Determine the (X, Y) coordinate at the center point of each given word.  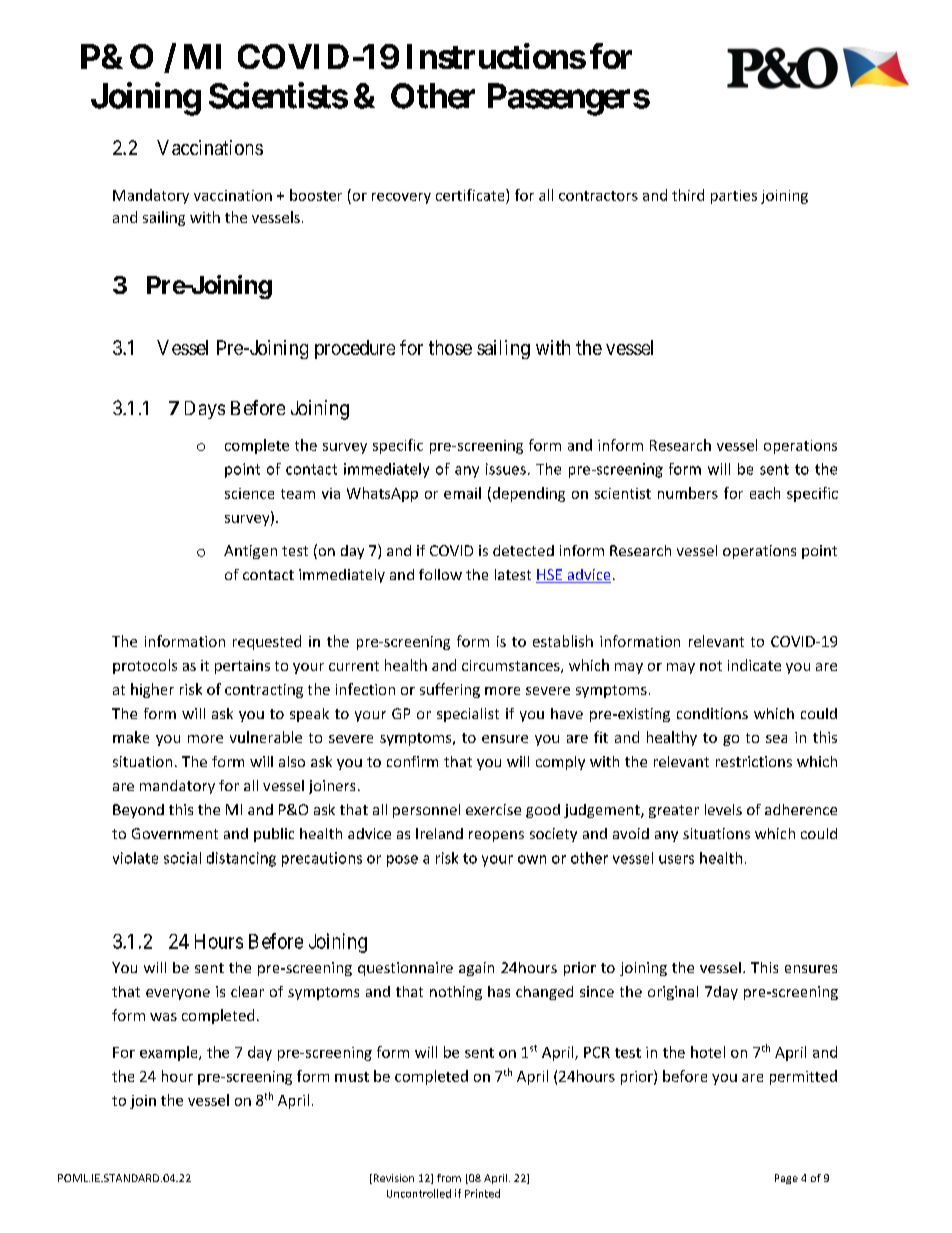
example (170, 1053)
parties (734, 197)
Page (786, 1179)
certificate (471, 195)
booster (316, 195)
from (449, 1178)
